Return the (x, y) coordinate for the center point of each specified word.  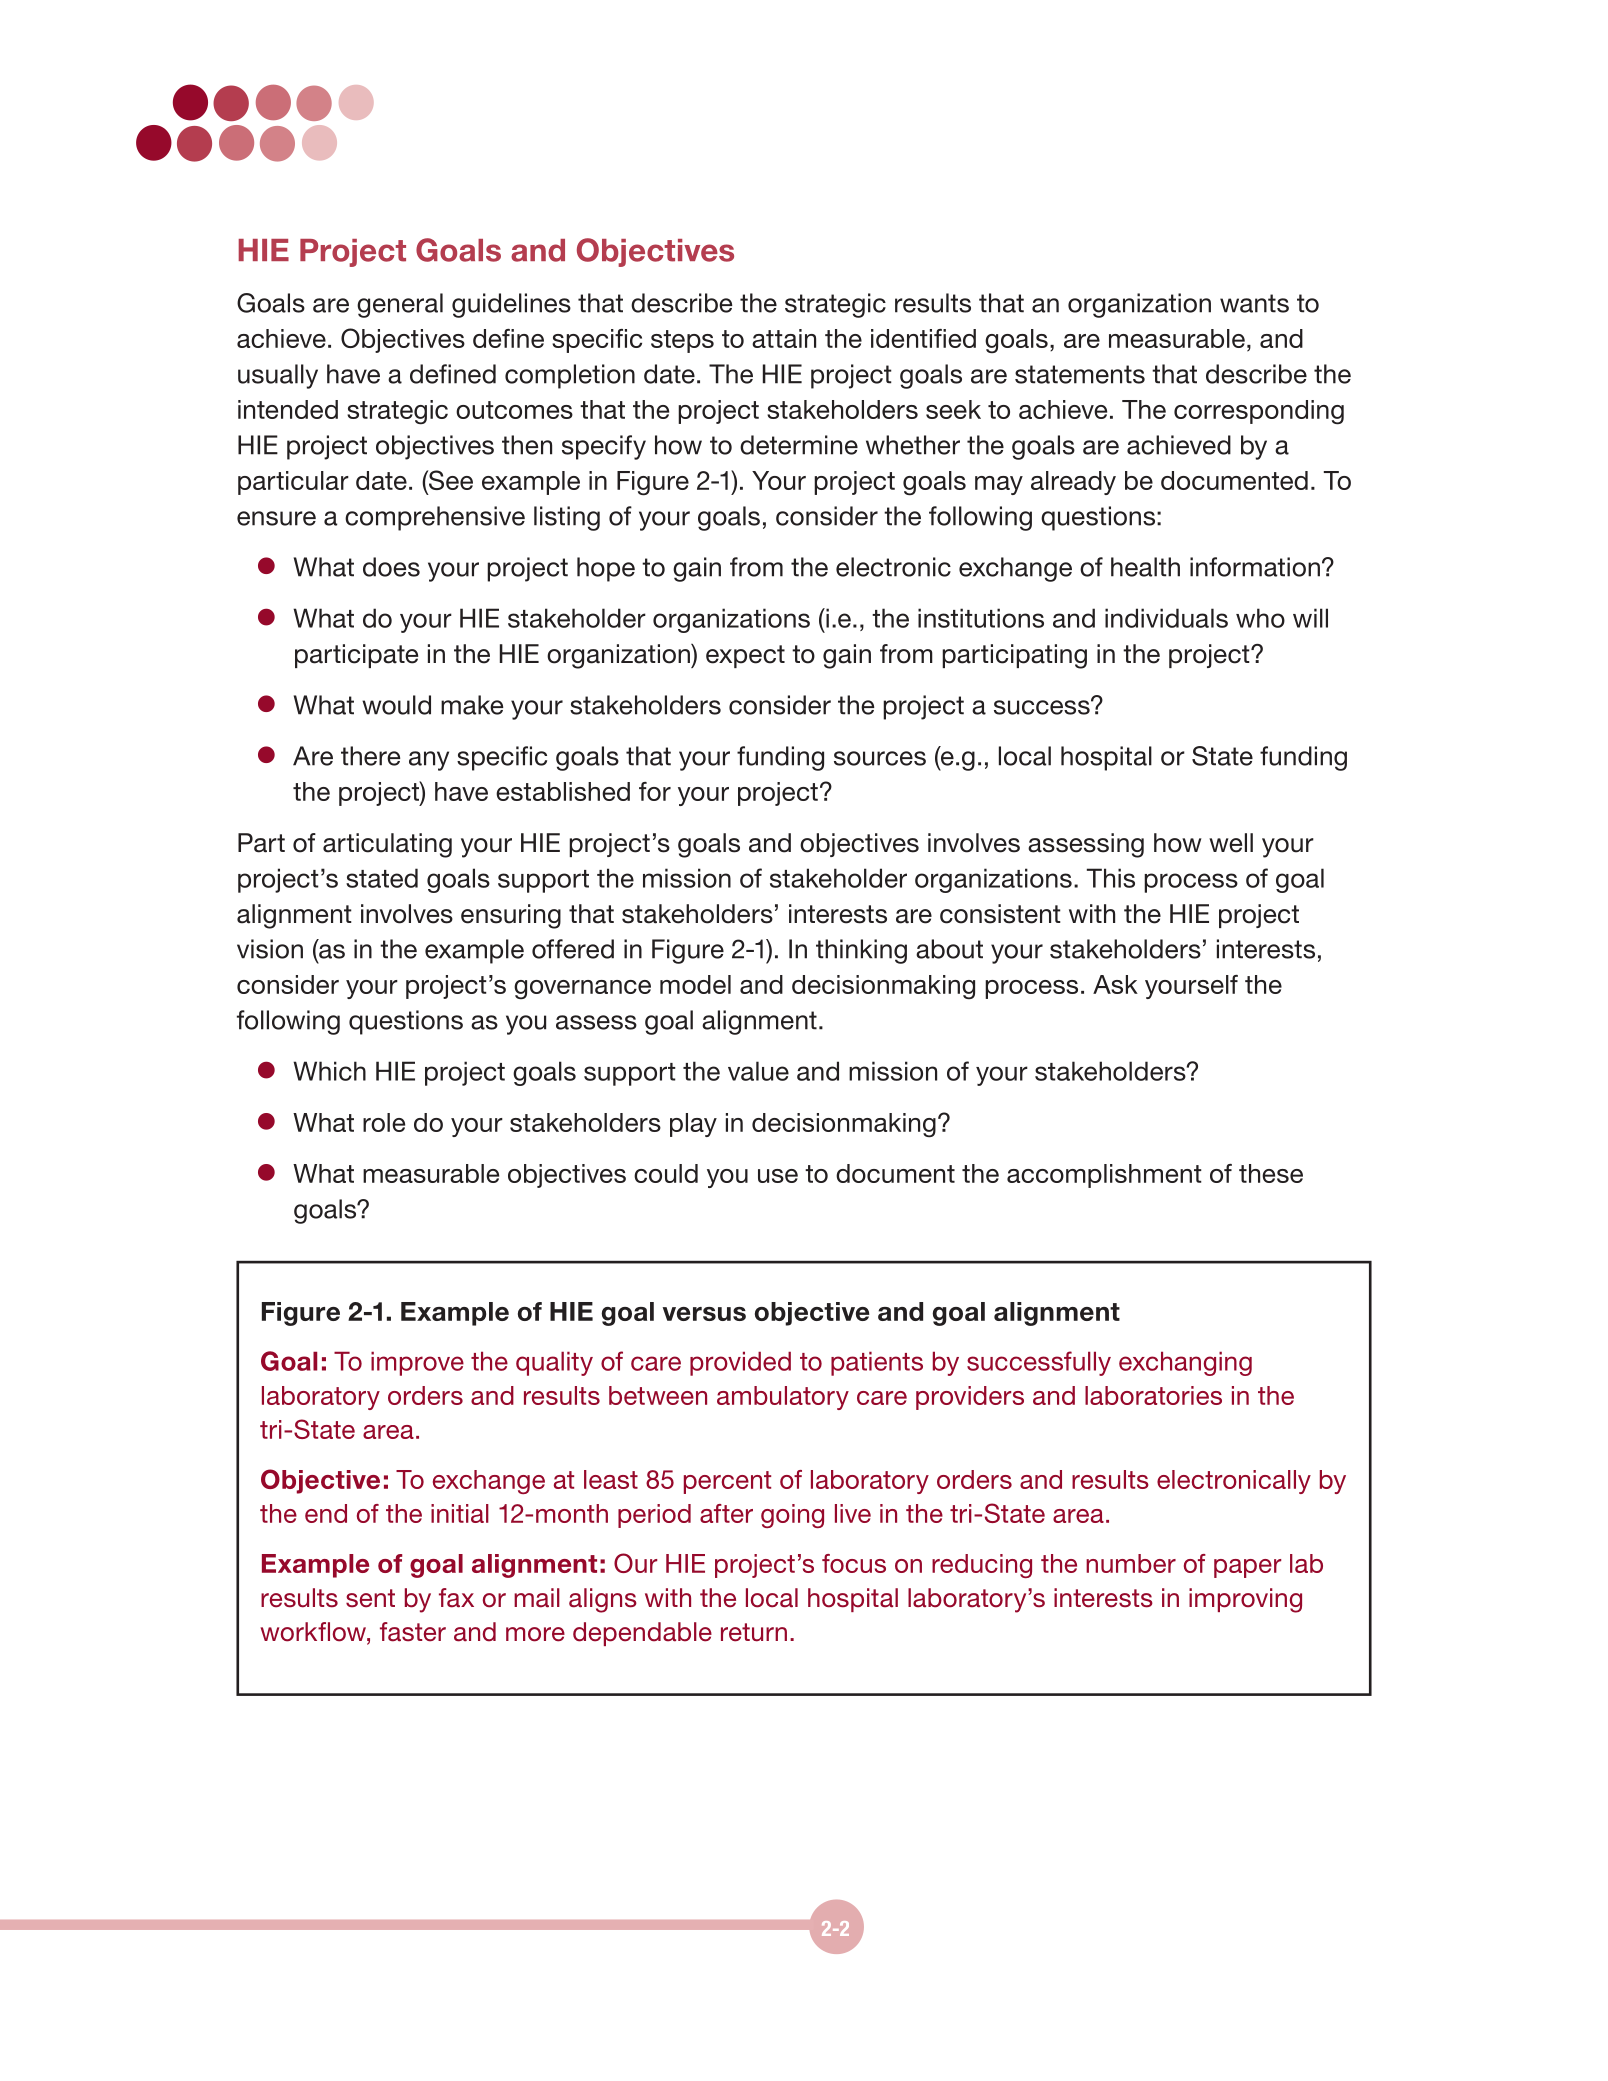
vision (270, 949)
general (400, 305)
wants (1254, 303)
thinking (861, 951)
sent (370, 1598)
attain (784, 338)
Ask (1115, 984)
